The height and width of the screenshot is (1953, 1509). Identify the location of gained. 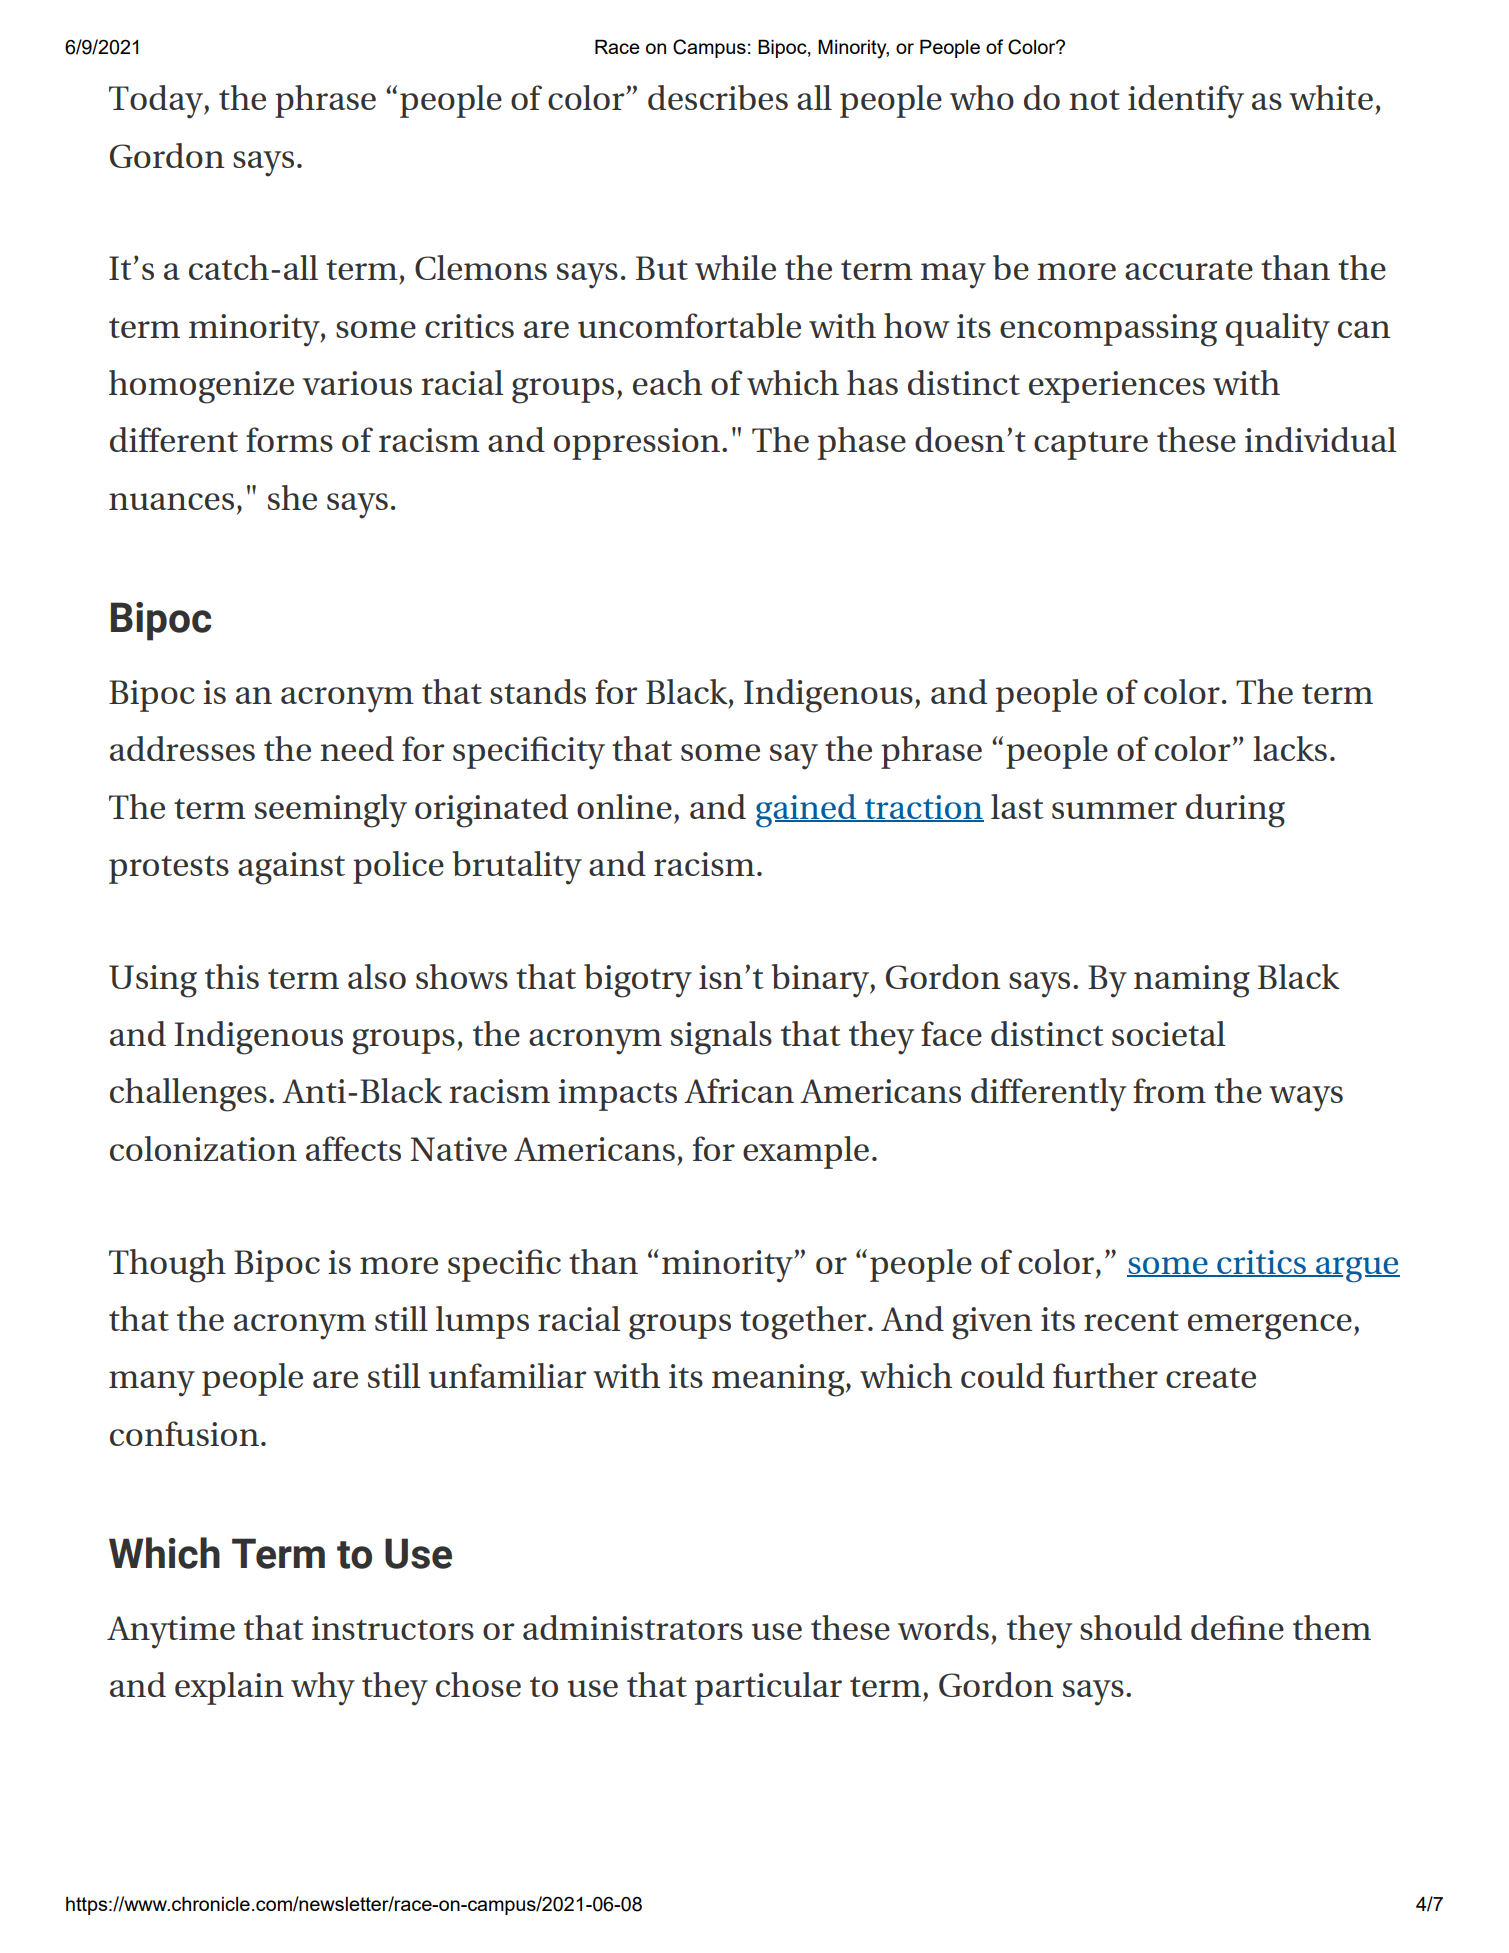
(807, 811).
